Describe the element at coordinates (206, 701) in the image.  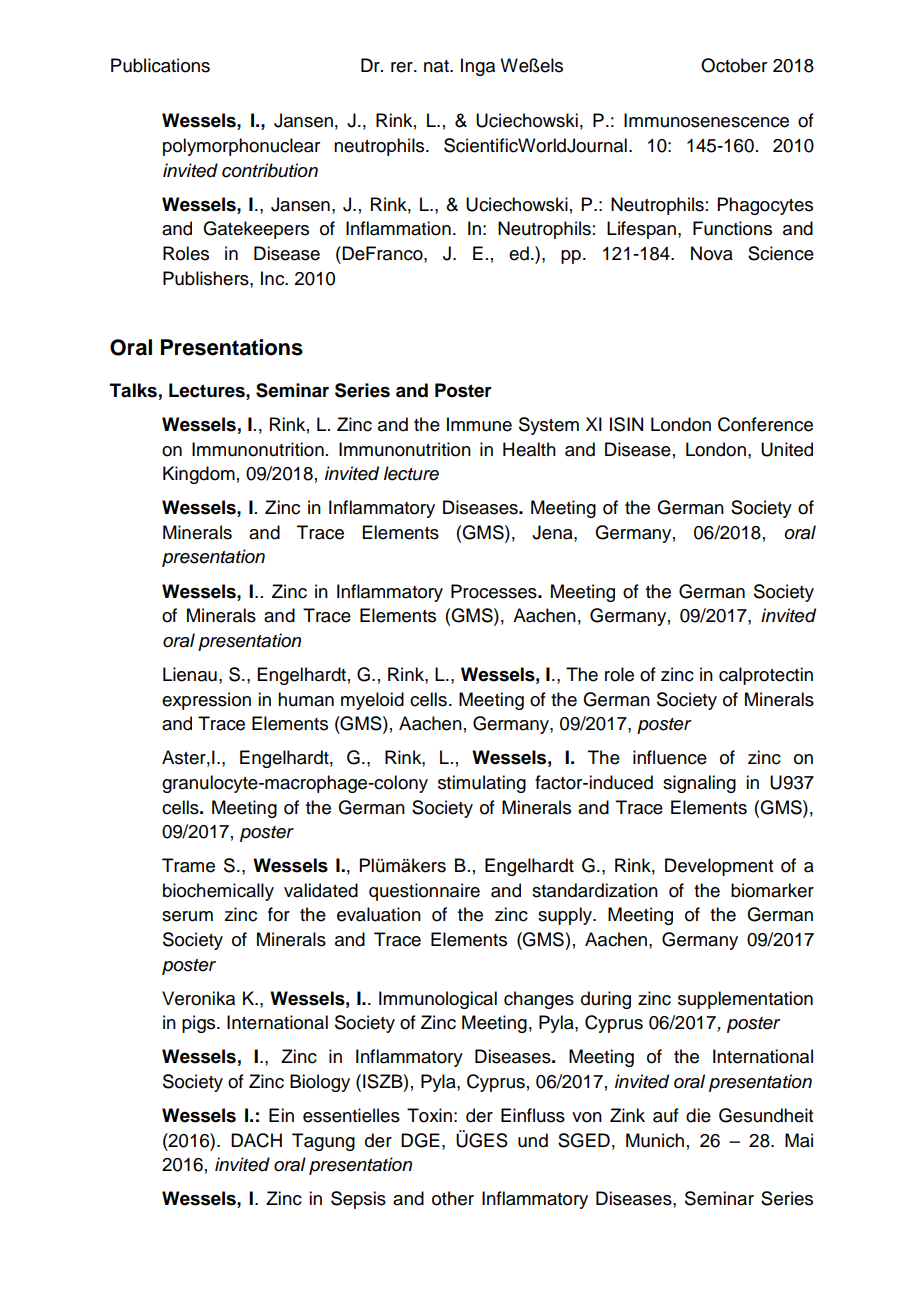
I see `expression` at that location.
